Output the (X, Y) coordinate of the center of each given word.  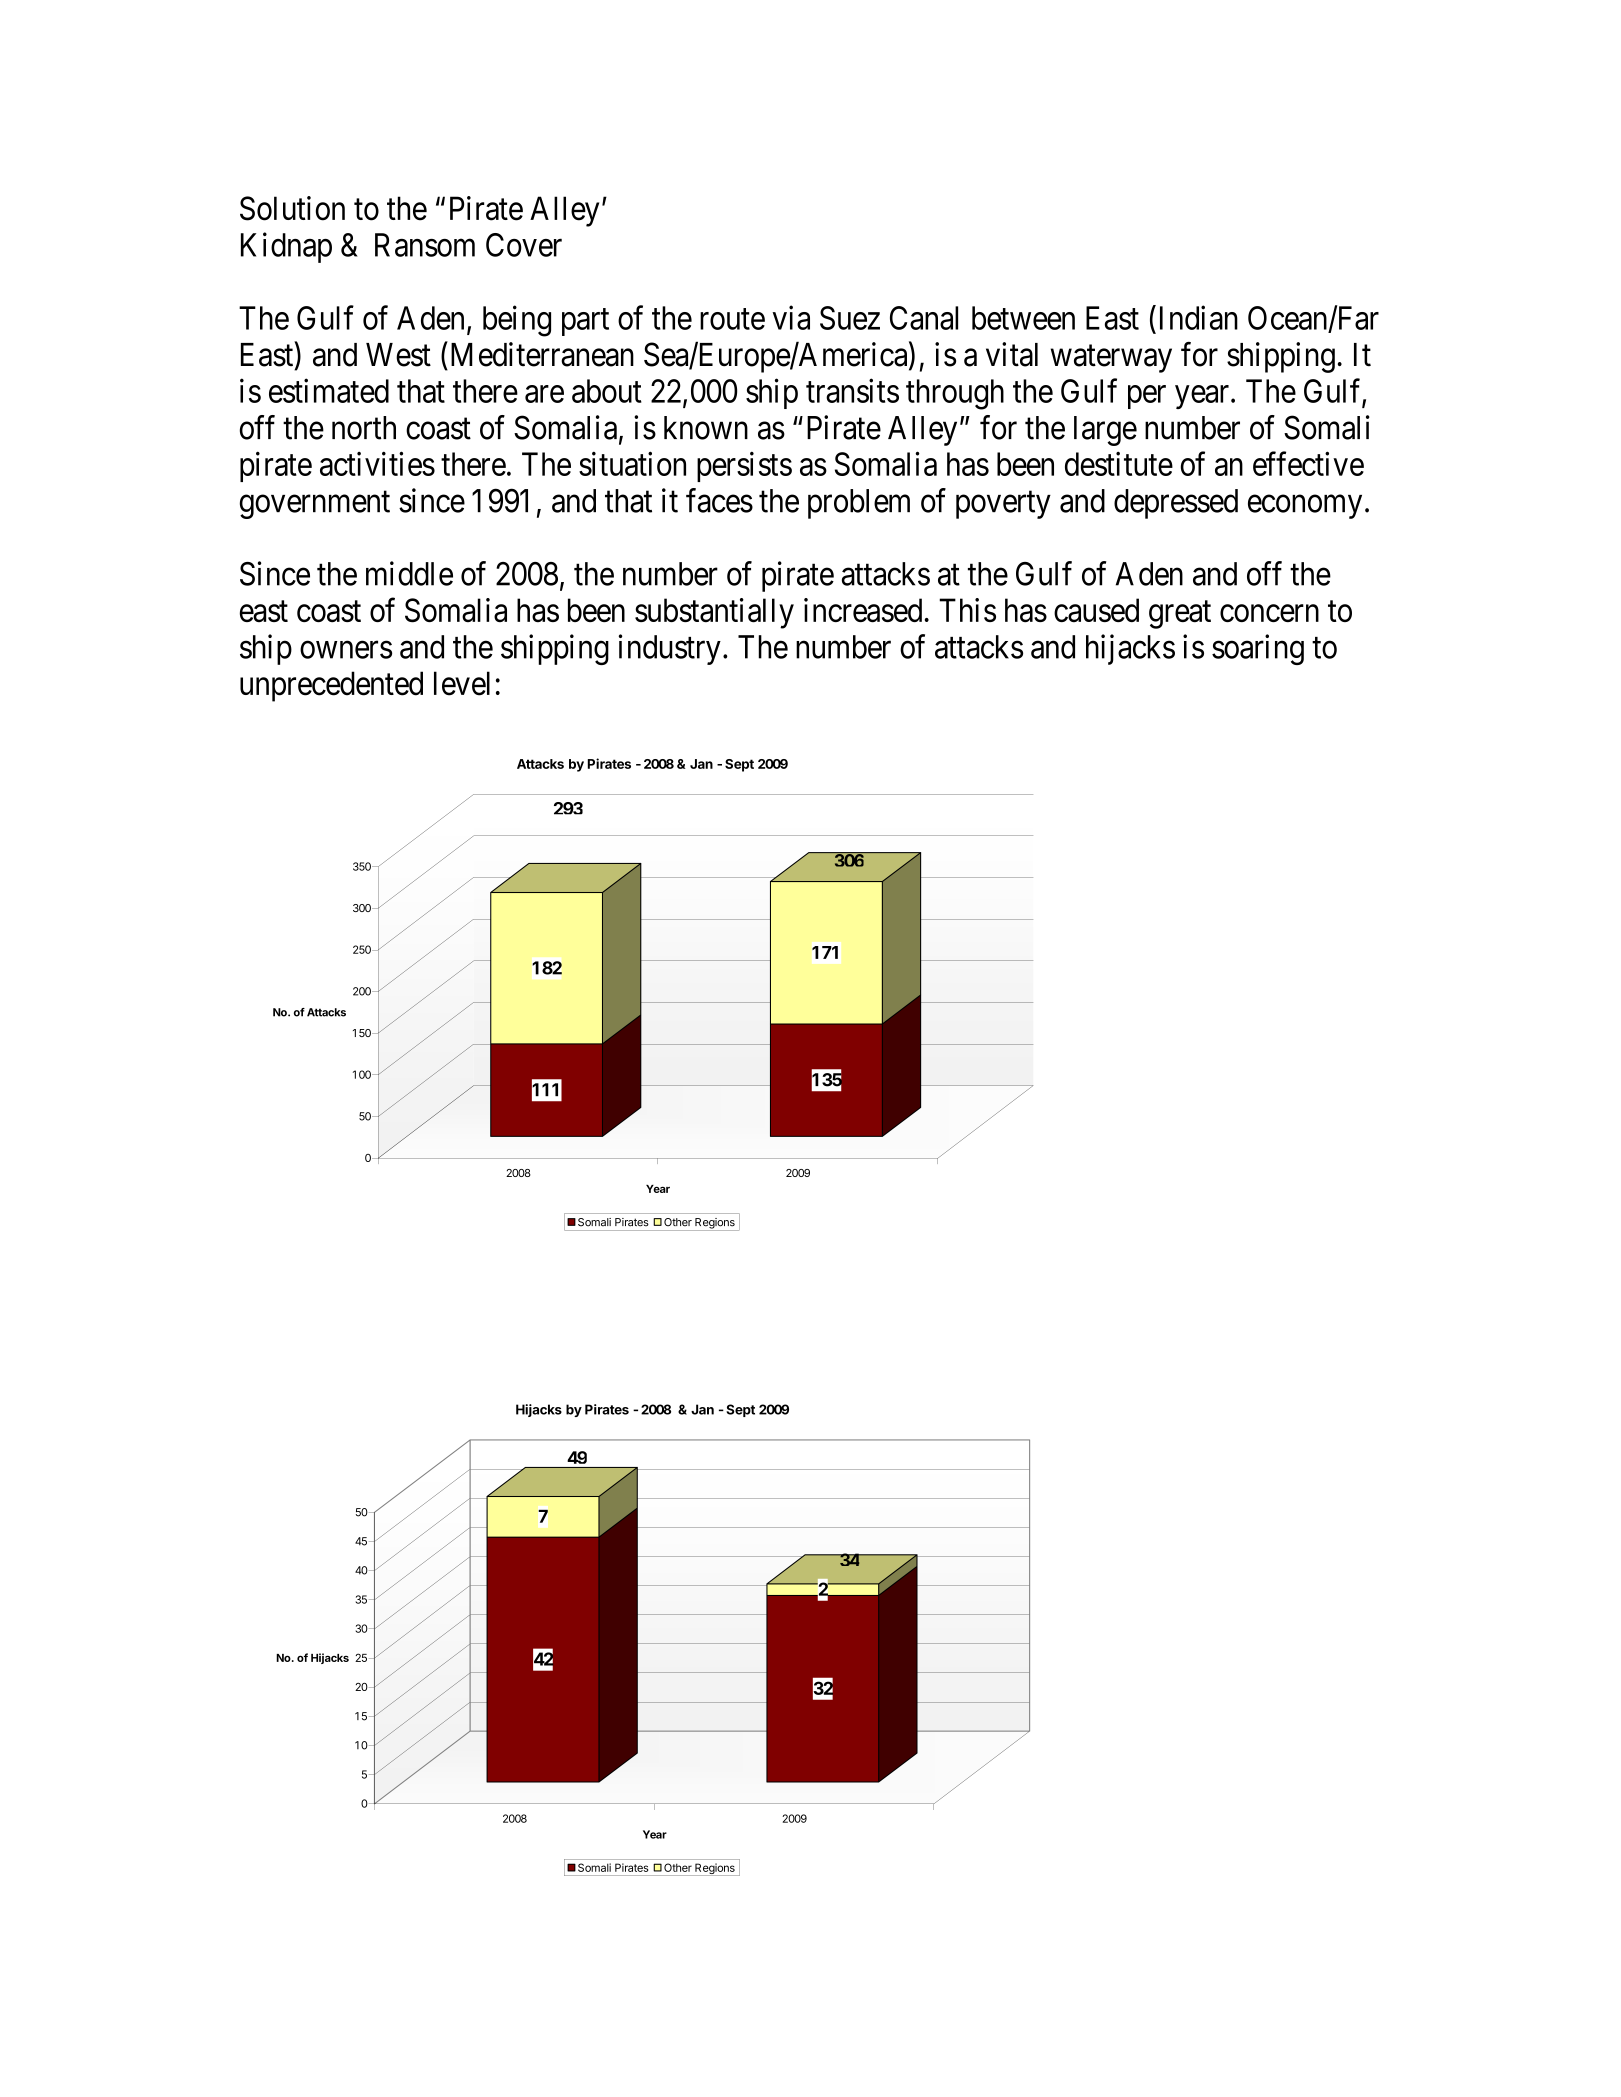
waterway (1111, 359)
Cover (524, 245)
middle (409, 573)
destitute (1119, 464)
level (462, 683)
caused (1096, 610)
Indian (1199, 317)
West (398, 355)
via (791, 317)
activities (377, 463)
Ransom (425, 245)
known (706, 428)
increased (863, 610)
